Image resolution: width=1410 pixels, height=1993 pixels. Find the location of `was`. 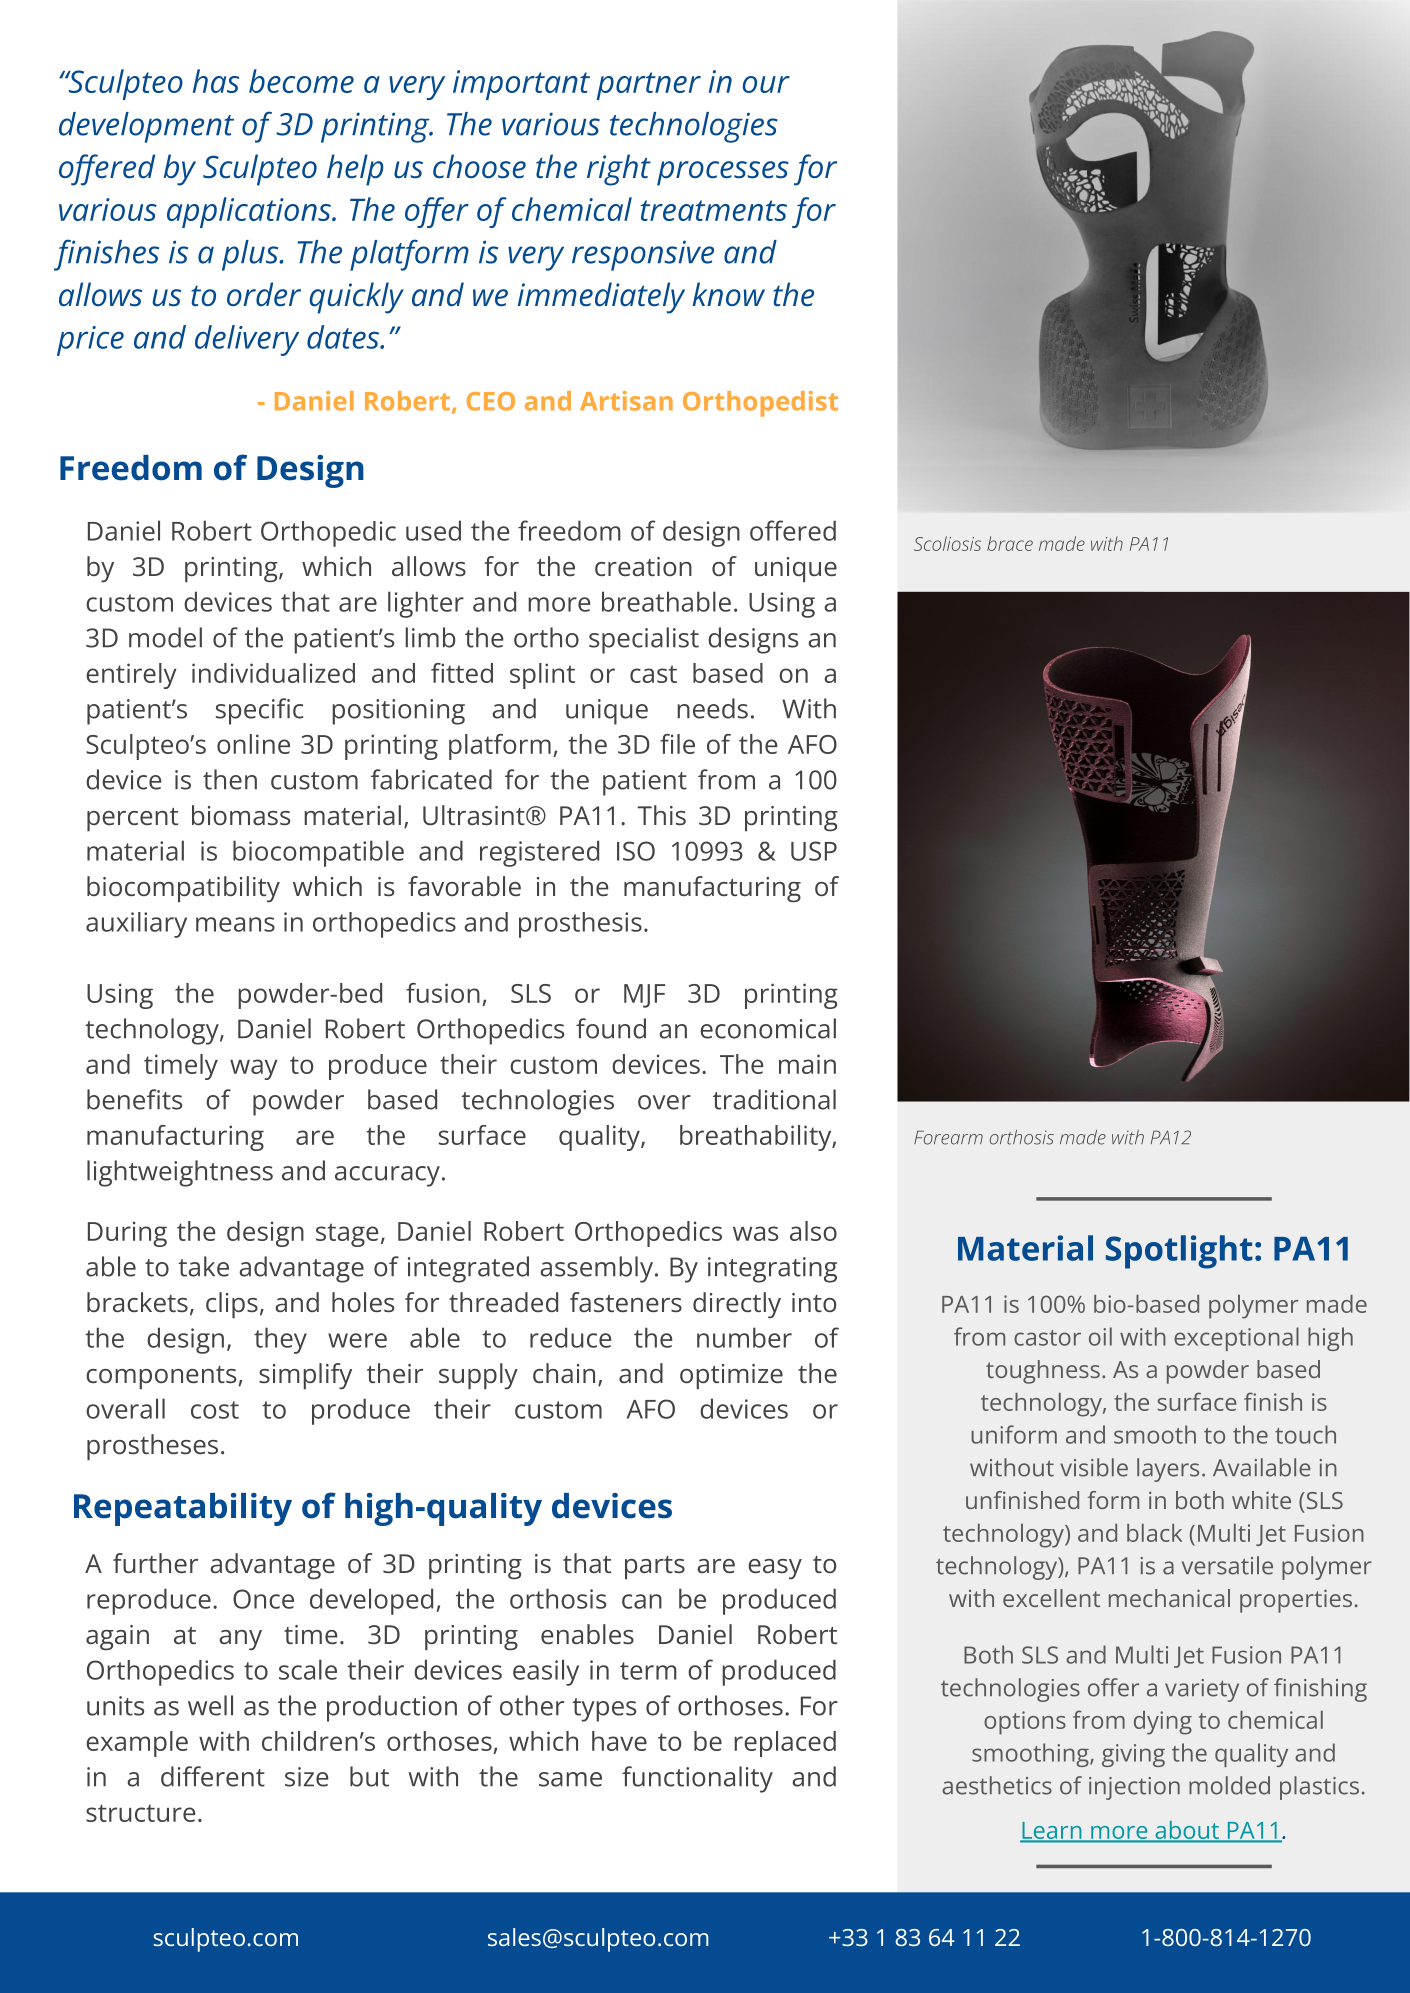

was is located at coordinates (755, 1233).
